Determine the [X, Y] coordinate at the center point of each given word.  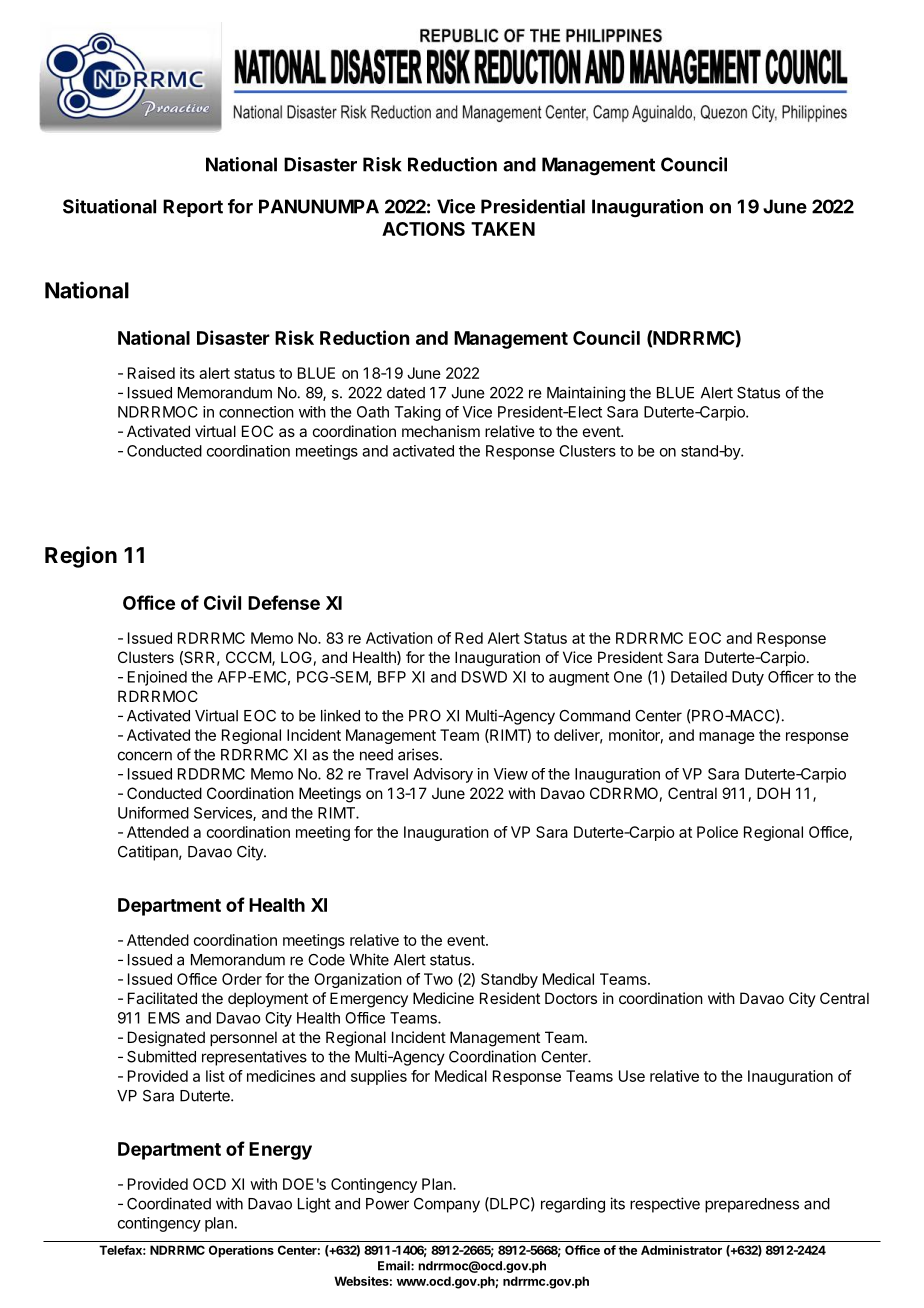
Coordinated [169, 1203]
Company [447, 1205]
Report [193, 208]
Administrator [681, 1250]
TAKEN [503, 229]
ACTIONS [423, 229]
